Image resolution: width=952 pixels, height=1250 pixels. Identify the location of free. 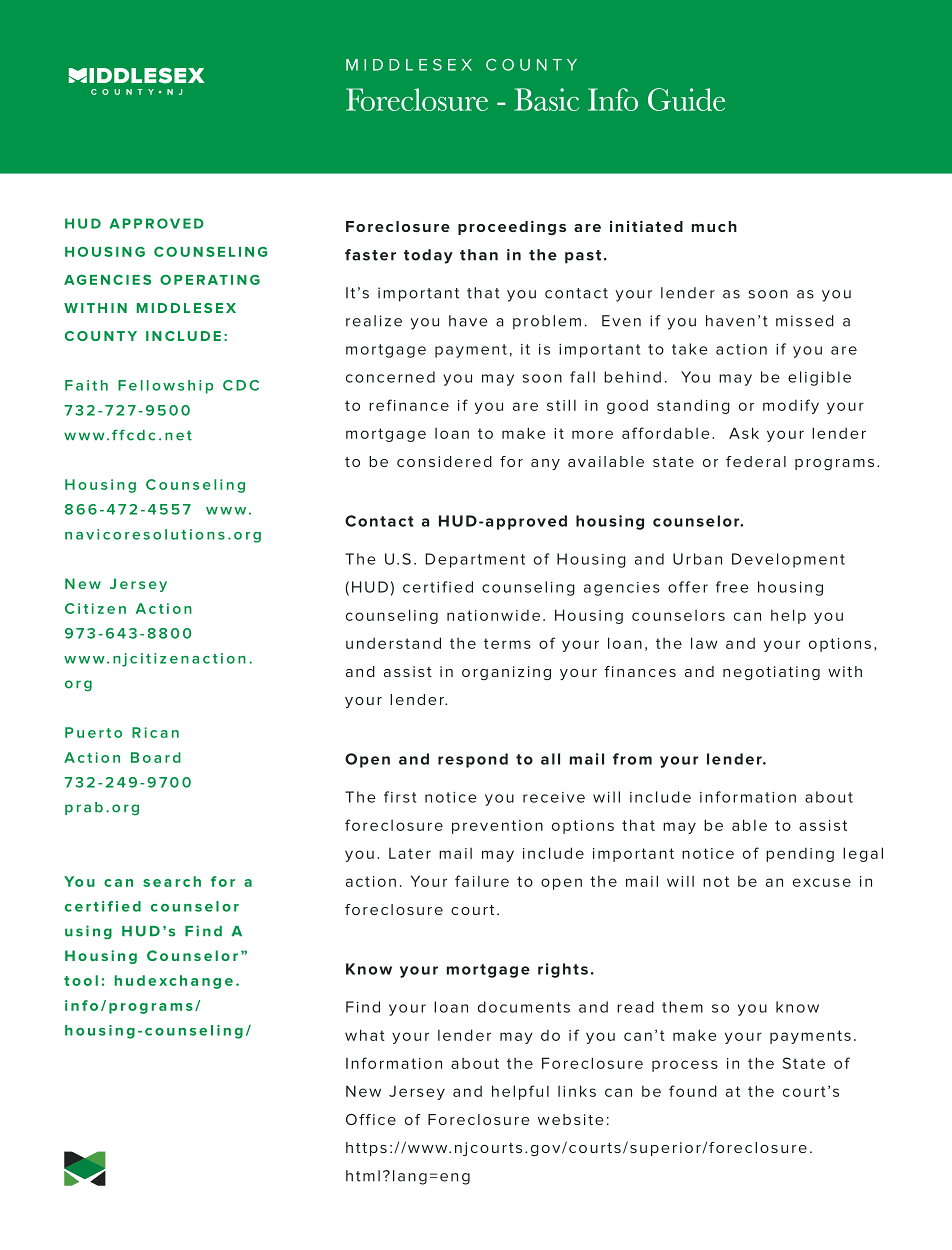
(732, 587).
